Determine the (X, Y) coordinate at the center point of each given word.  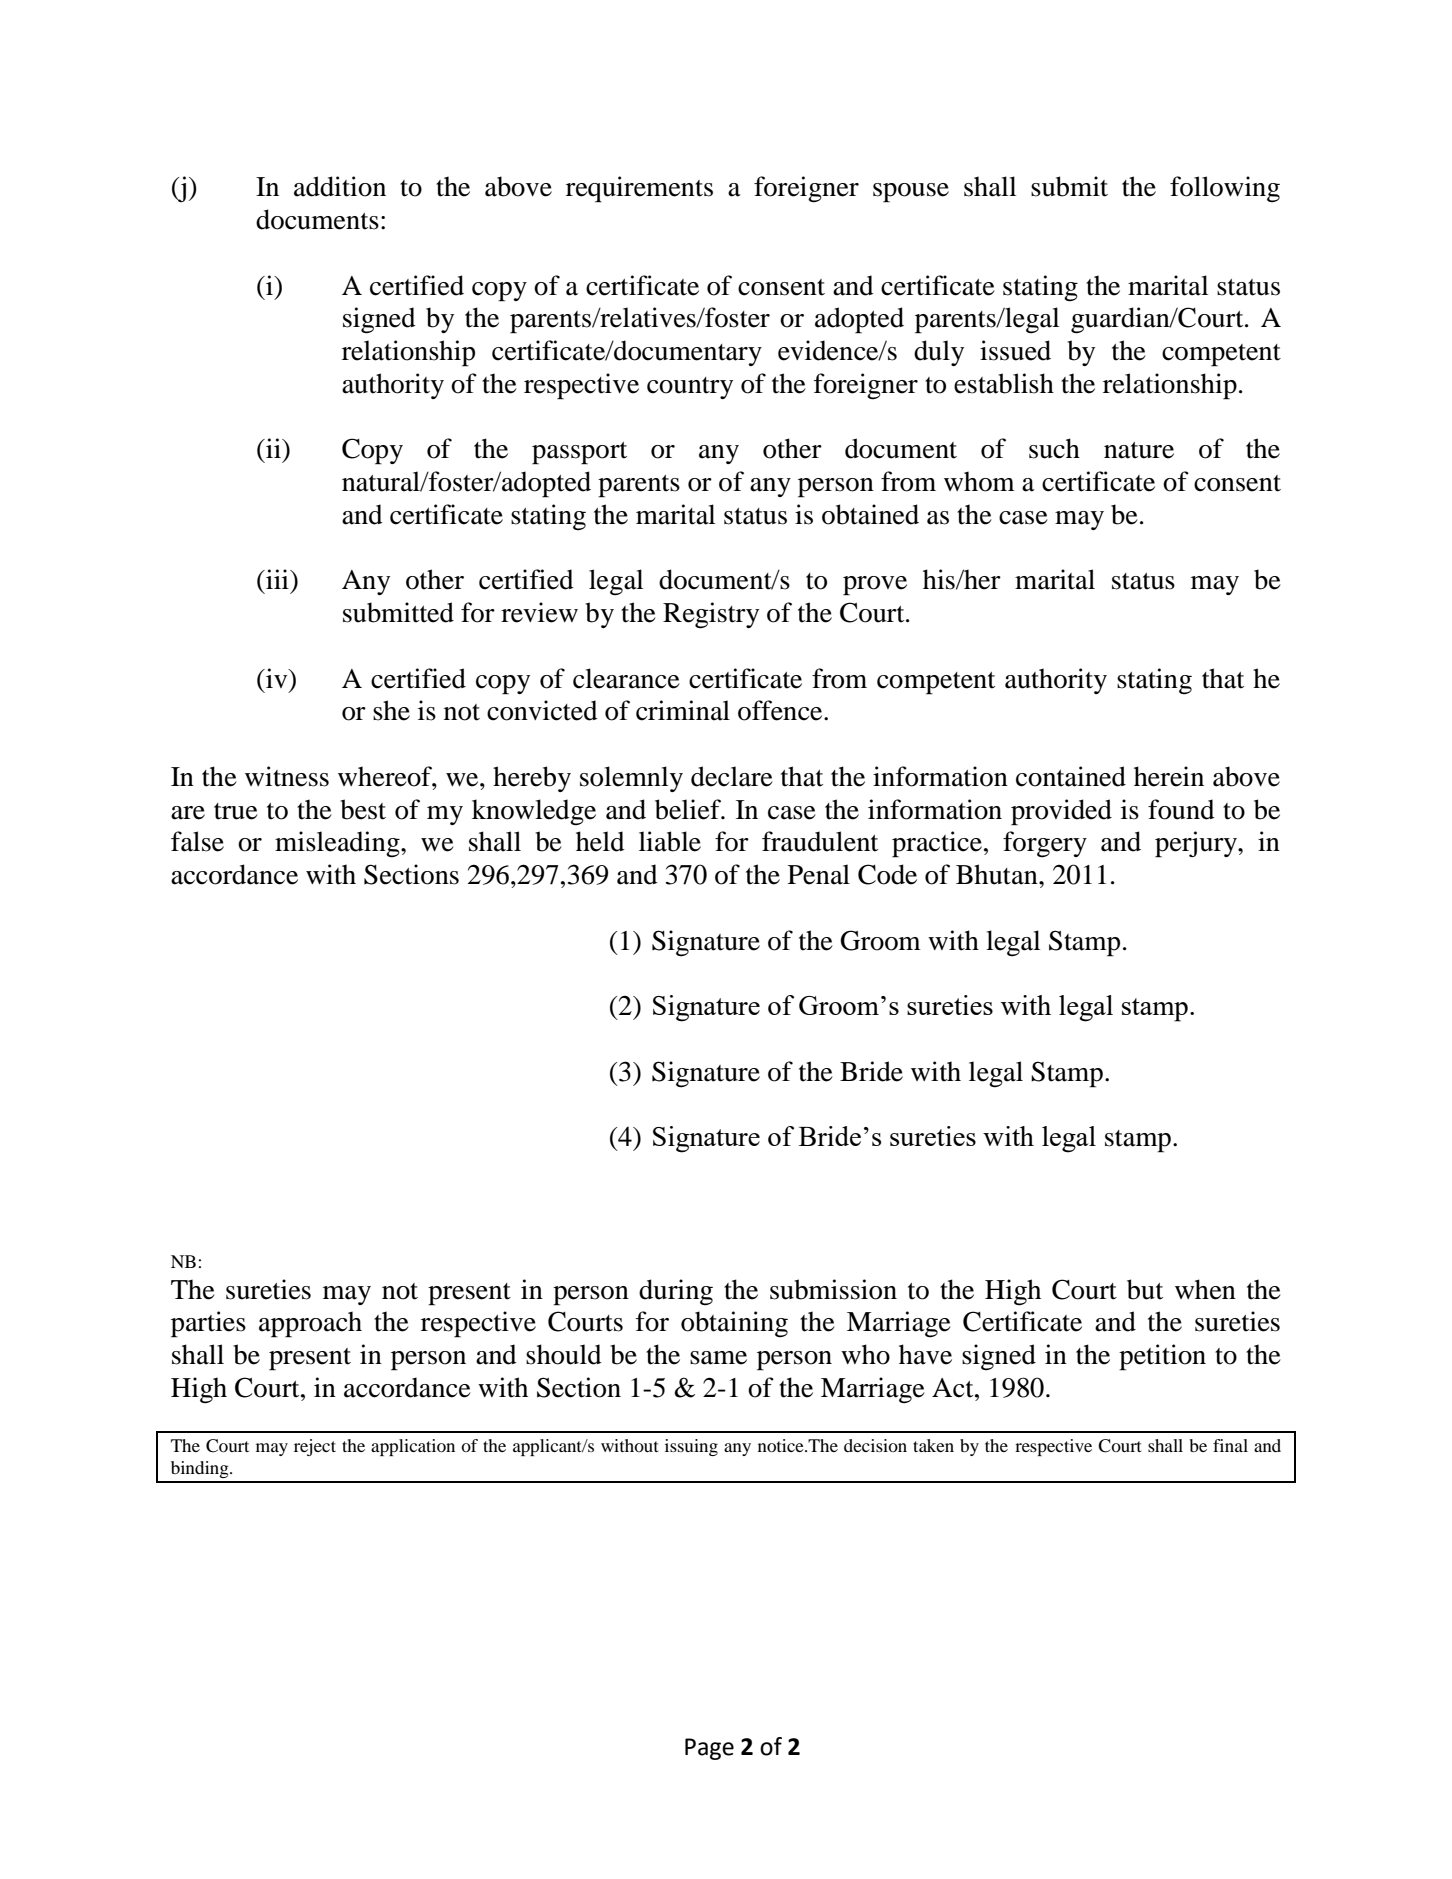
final (1230, 1445)
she (391, 710)
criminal (683, 710)
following (1225, 189)
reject (315, 1447)
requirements (639, 189)
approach (310, 1324)
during (676, 1292)
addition (340, 186)
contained (1071, 776)
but (1145, 1289)
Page (709, 1749)
